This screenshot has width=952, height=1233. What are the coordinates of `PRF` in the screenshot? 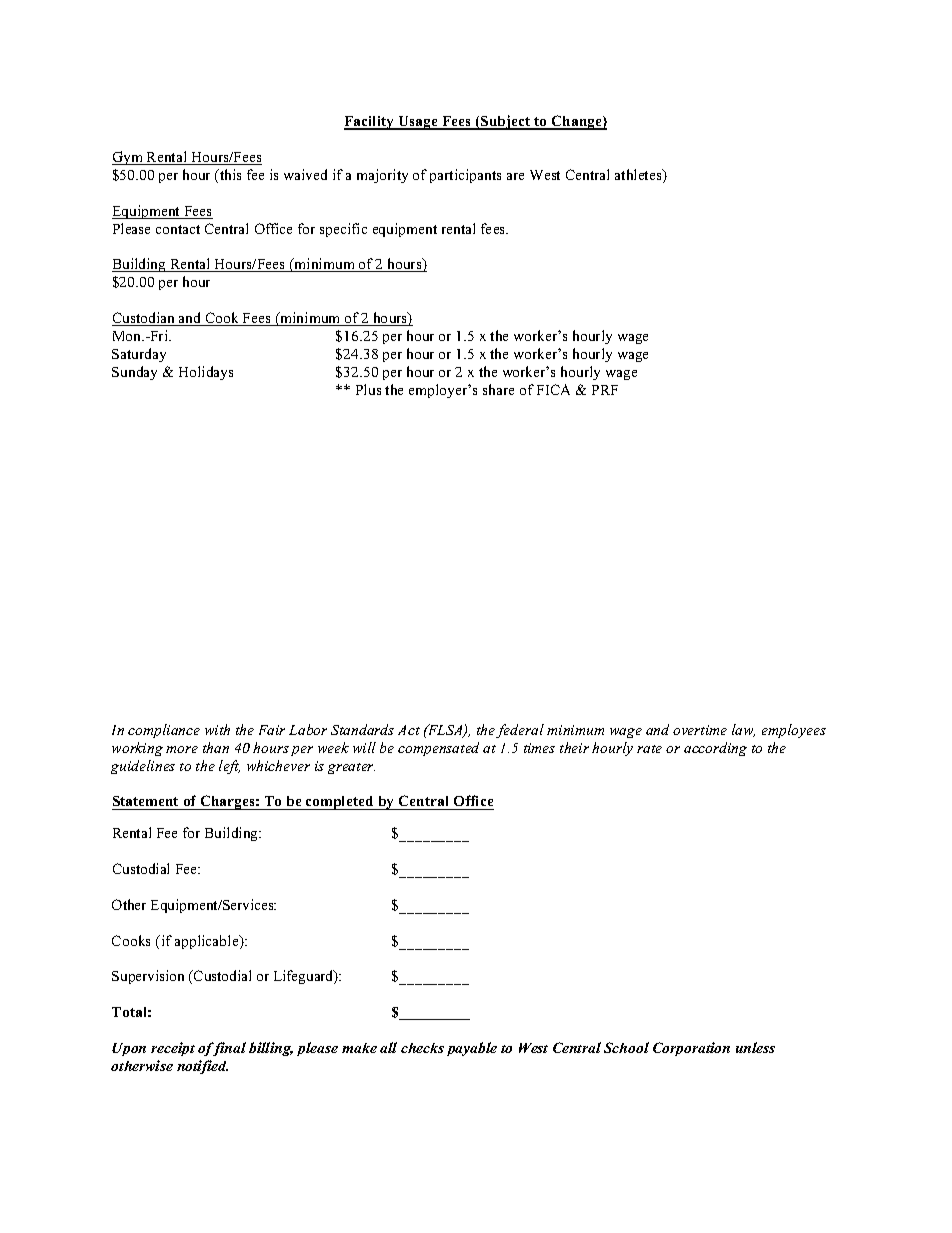 It's located at (605, 390).
